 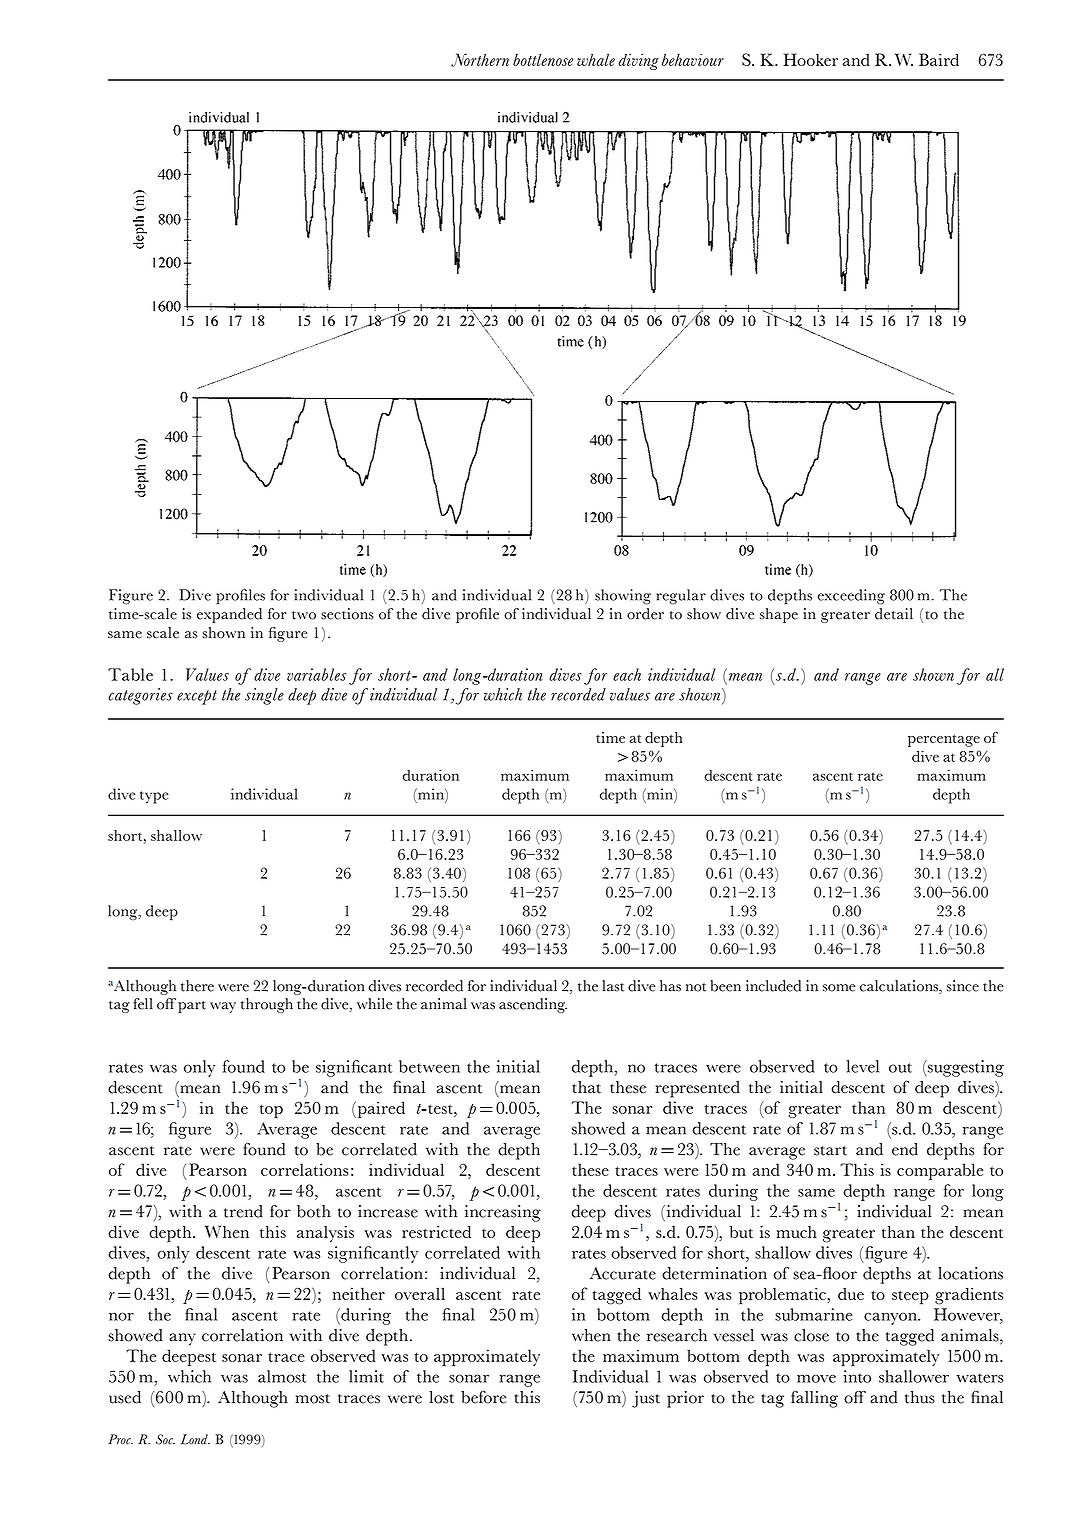 I want to click on into, so click(x=857, y=1376).
